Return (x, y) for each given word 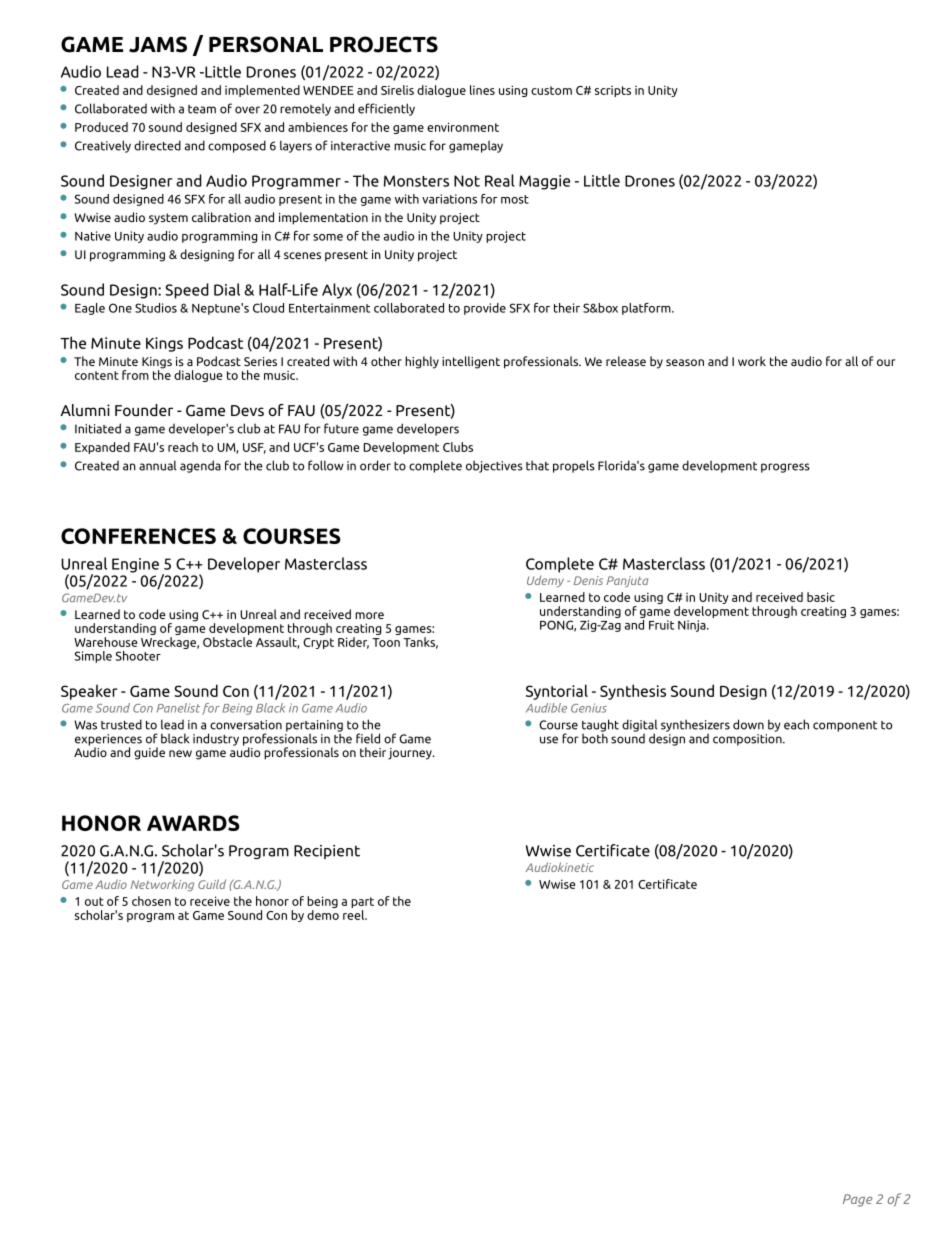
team (202, 109)
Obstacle (227, 640)
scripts (613, 91)
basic (821, 597)
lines (482, 90)
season (685, 362)
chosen (151, 901)
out (94, 901)
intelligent (471, 362)
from (135, 375)
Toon (386, 642)
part (362, 904)
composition (748, 738)
